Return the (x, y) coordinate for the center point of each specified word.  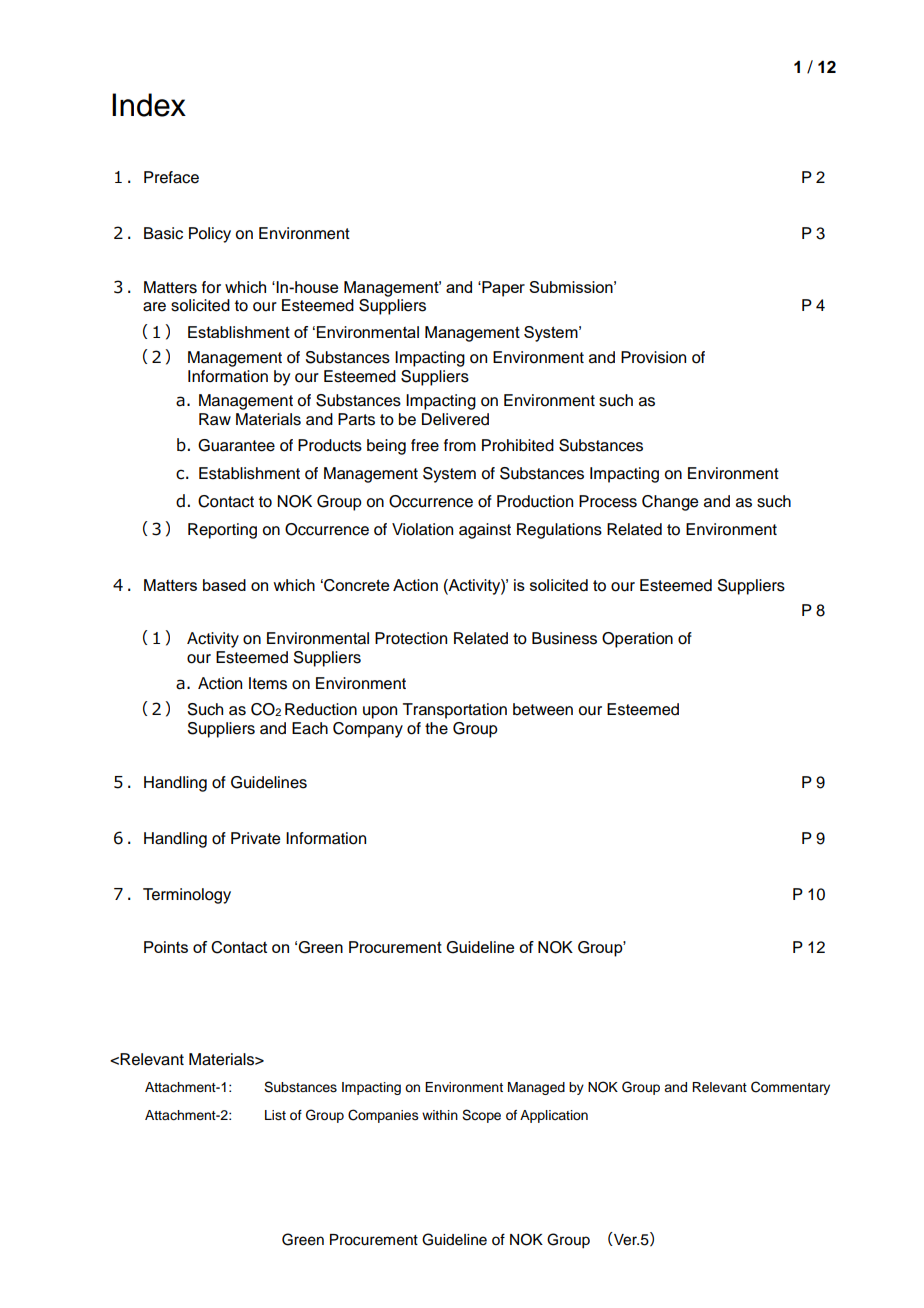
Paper (502, 289)
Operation (637, 640)
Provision (653, 357)
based (224, 585)
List (275, 1115)
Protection (411, 638)
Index (149, 105)
